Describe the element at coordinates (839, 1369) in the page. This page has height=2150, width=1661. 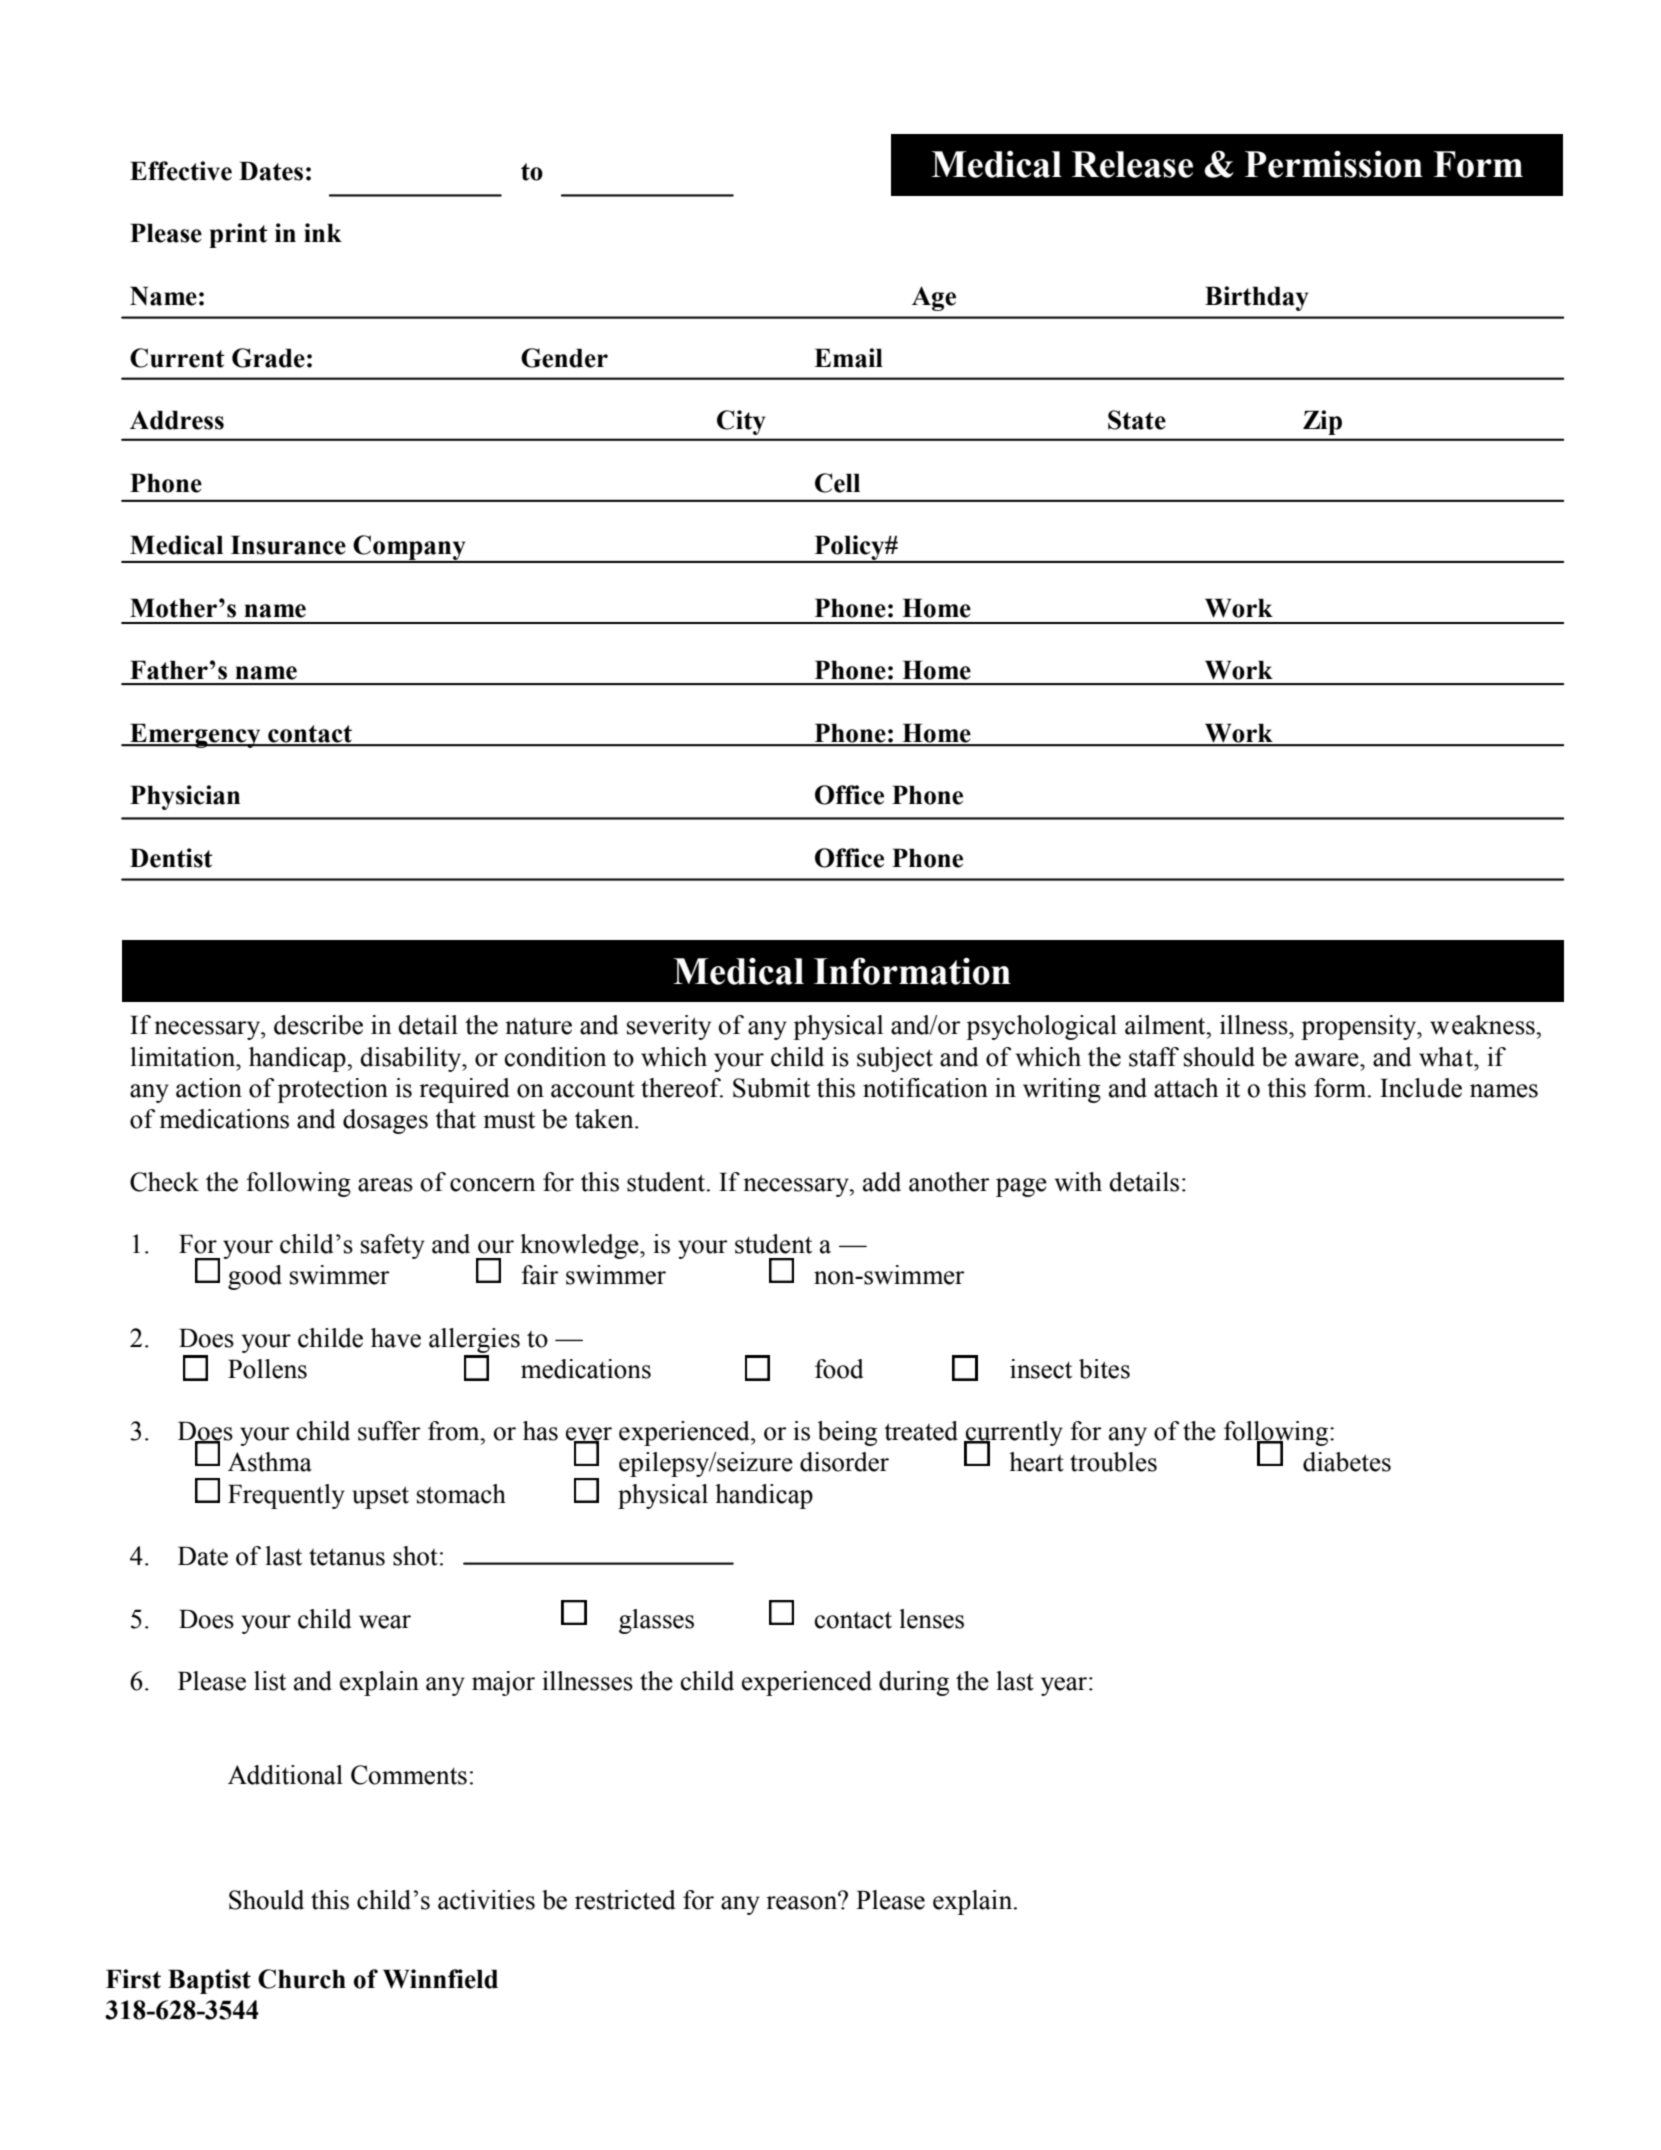
I see `food` at that location.
